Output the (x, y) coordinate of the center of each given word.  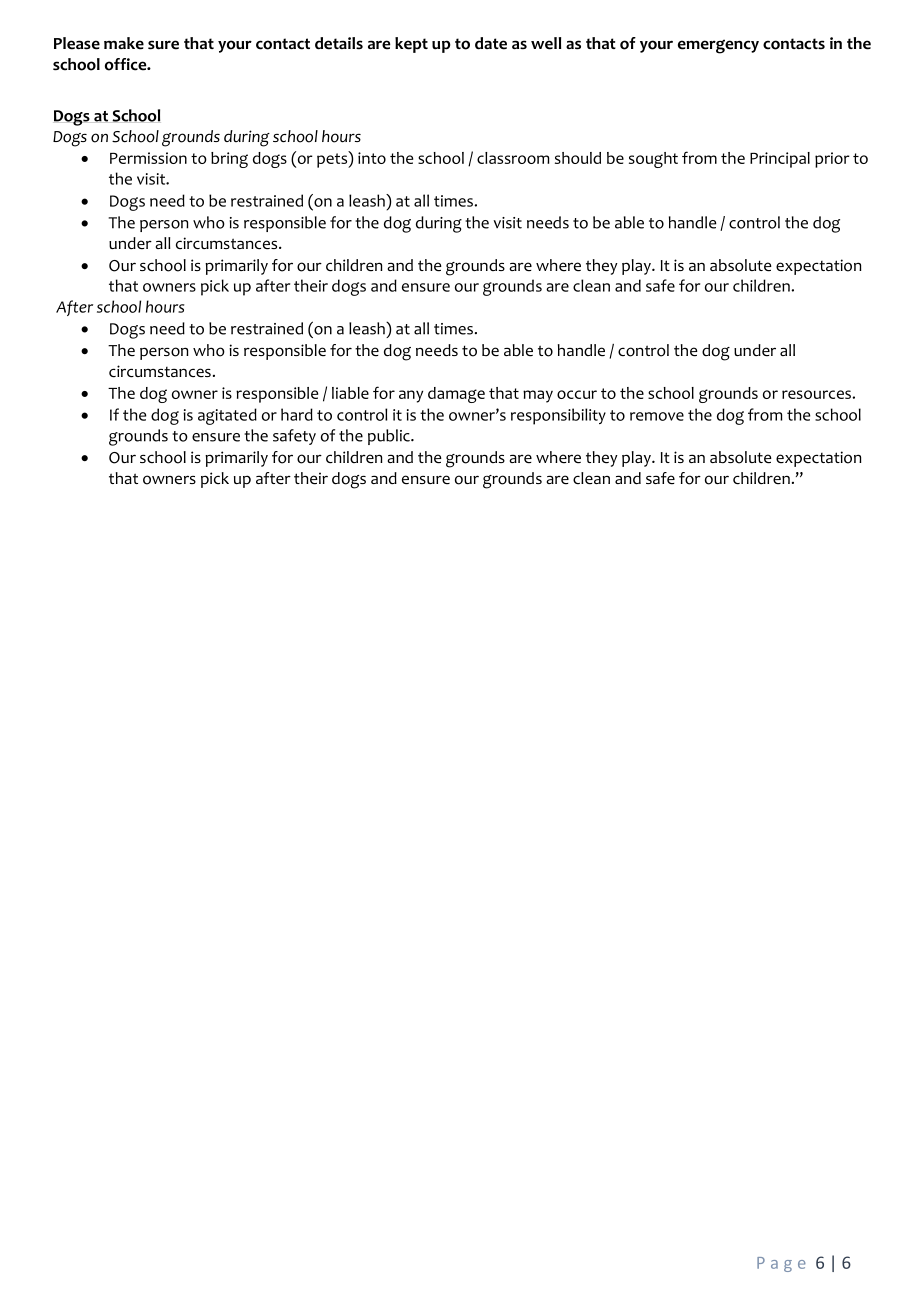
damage (456, 395)
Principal (780, 160)
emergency (718, 46)
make (124, 43)
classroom (513, 158)
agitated (227, 416)
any (411, 396)
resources (817, 394)
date (491, 43)
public (390, 437)
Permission (148, 158)
